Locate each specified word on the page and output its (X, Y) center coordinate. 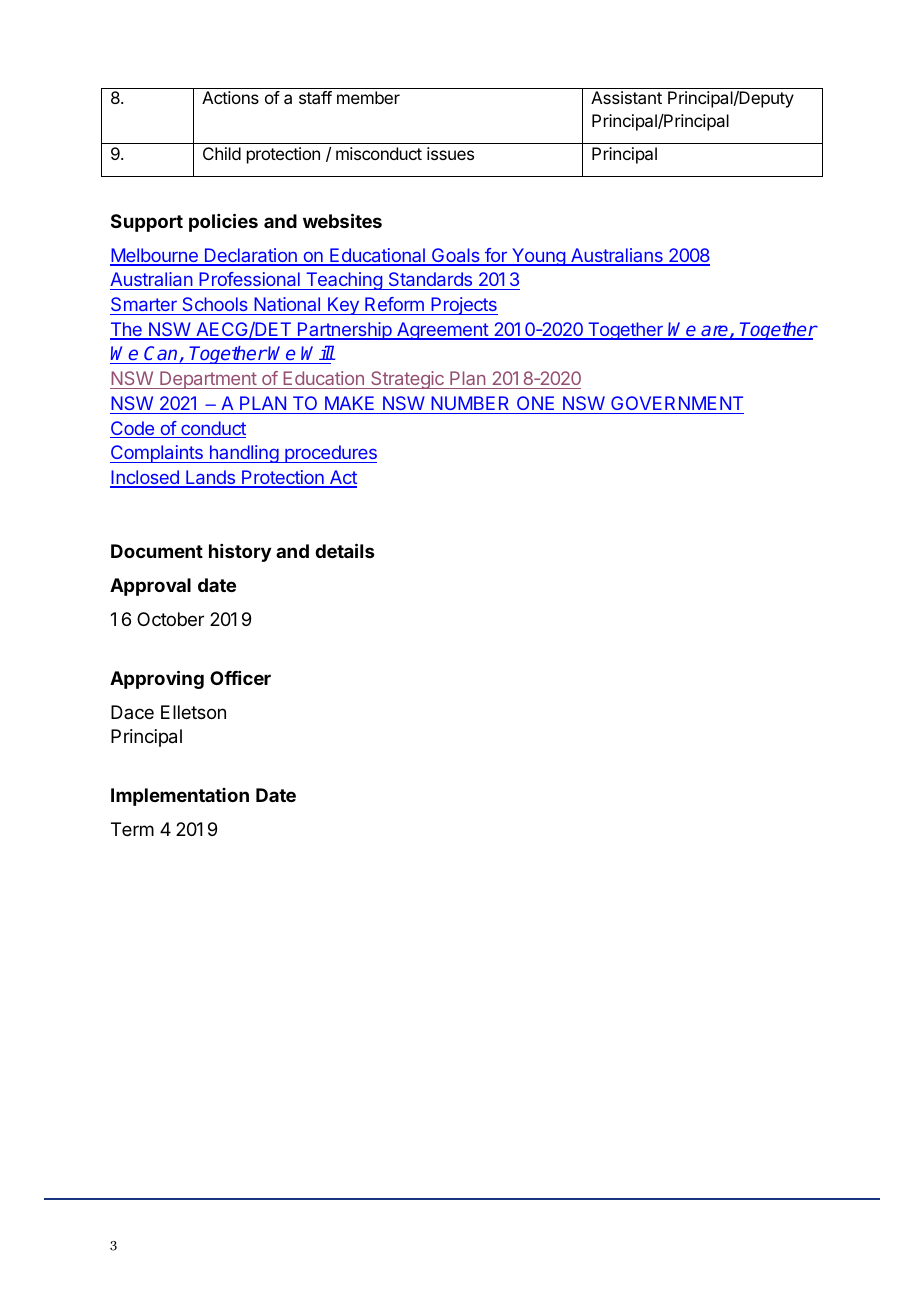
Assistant (626, 97)
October (170, 619)
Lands (210, 478)
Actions (230, 97)
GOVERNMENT (677, 403)
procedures (330, 454)
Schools (215, 306)
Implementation (180, 797)
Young (538, 257)
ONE (535, 403)
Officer (240, 678)
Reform (394, 304)
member (368, 97)
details (345, 550)
